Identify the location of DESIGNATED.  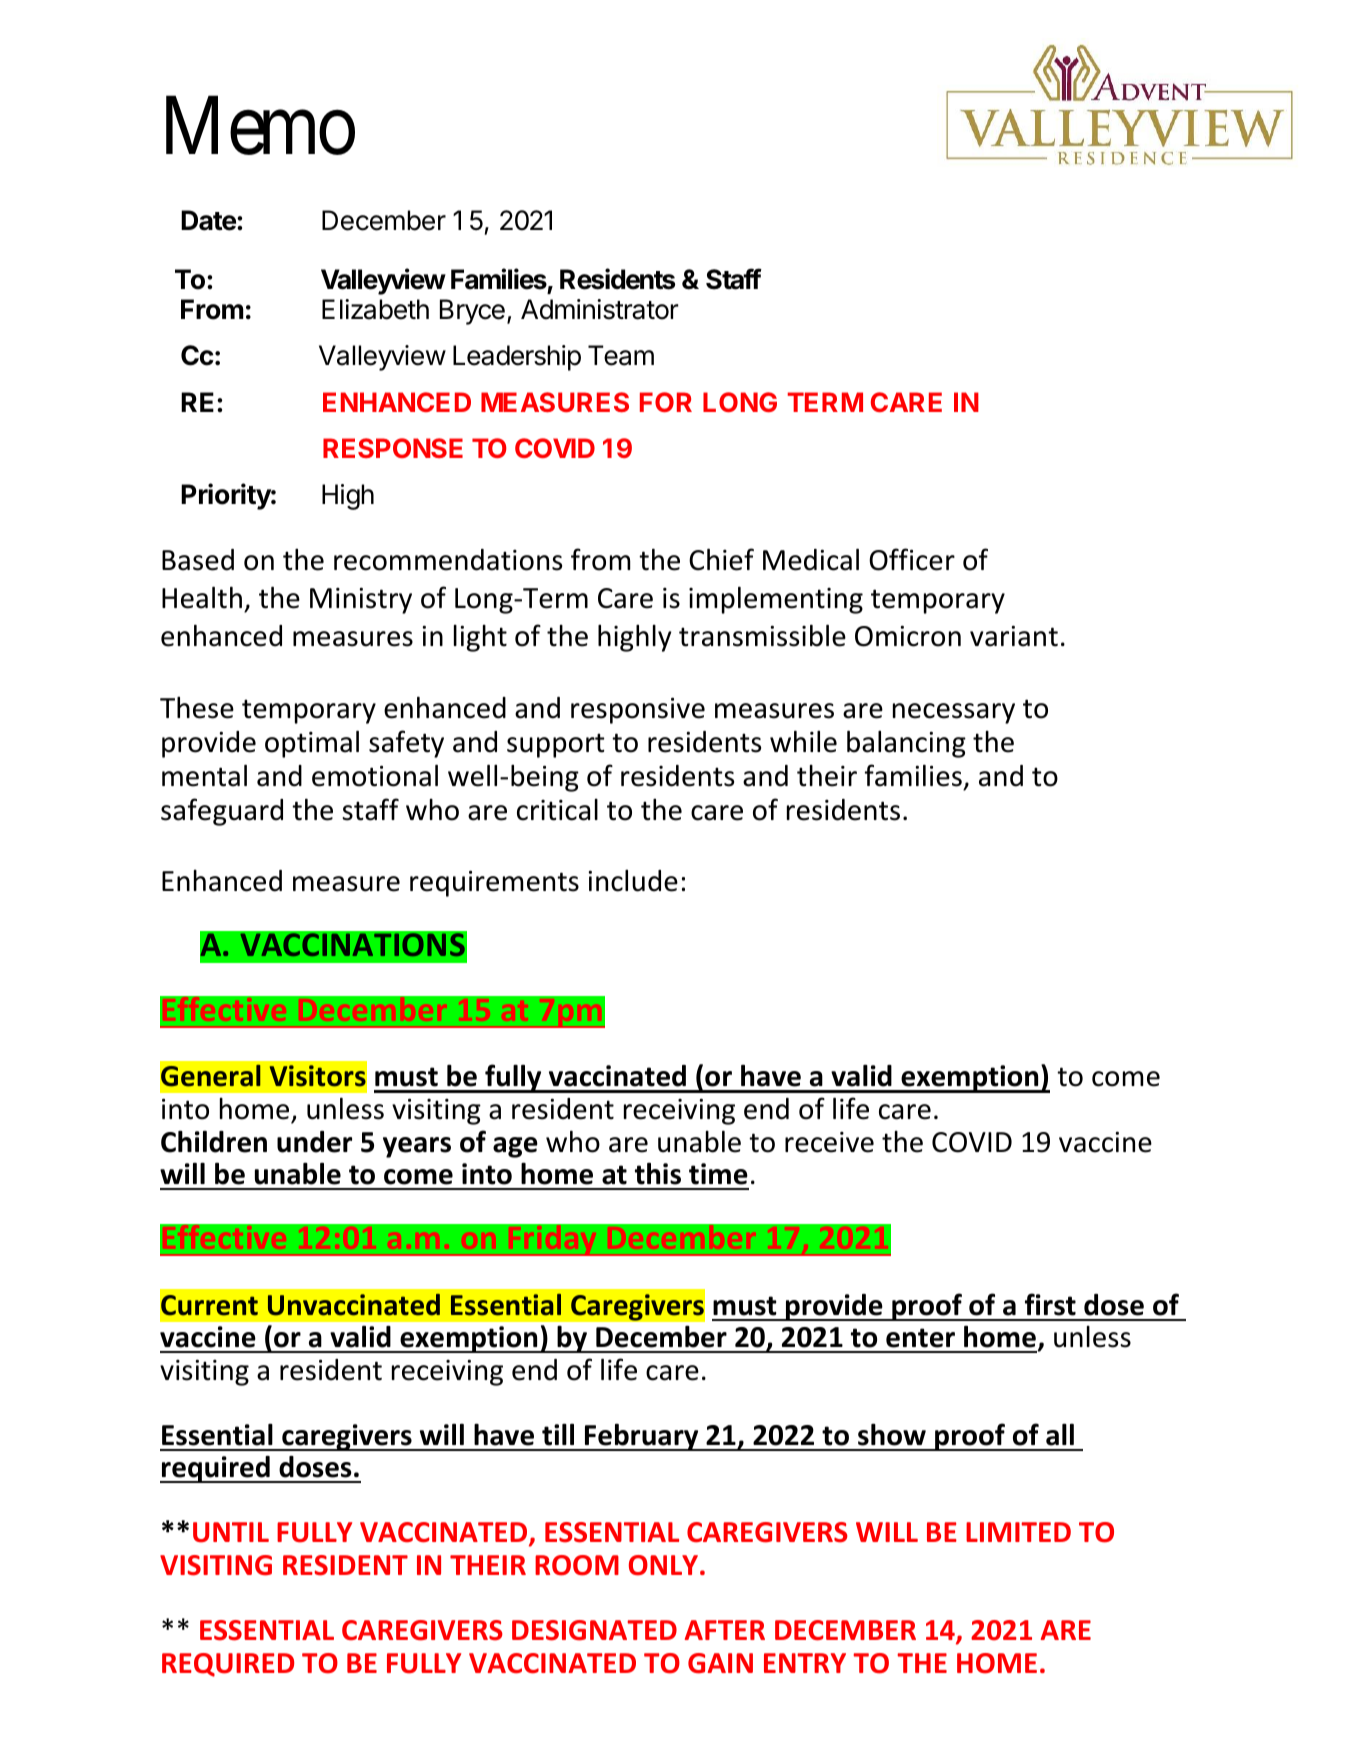
(594, 1630).
